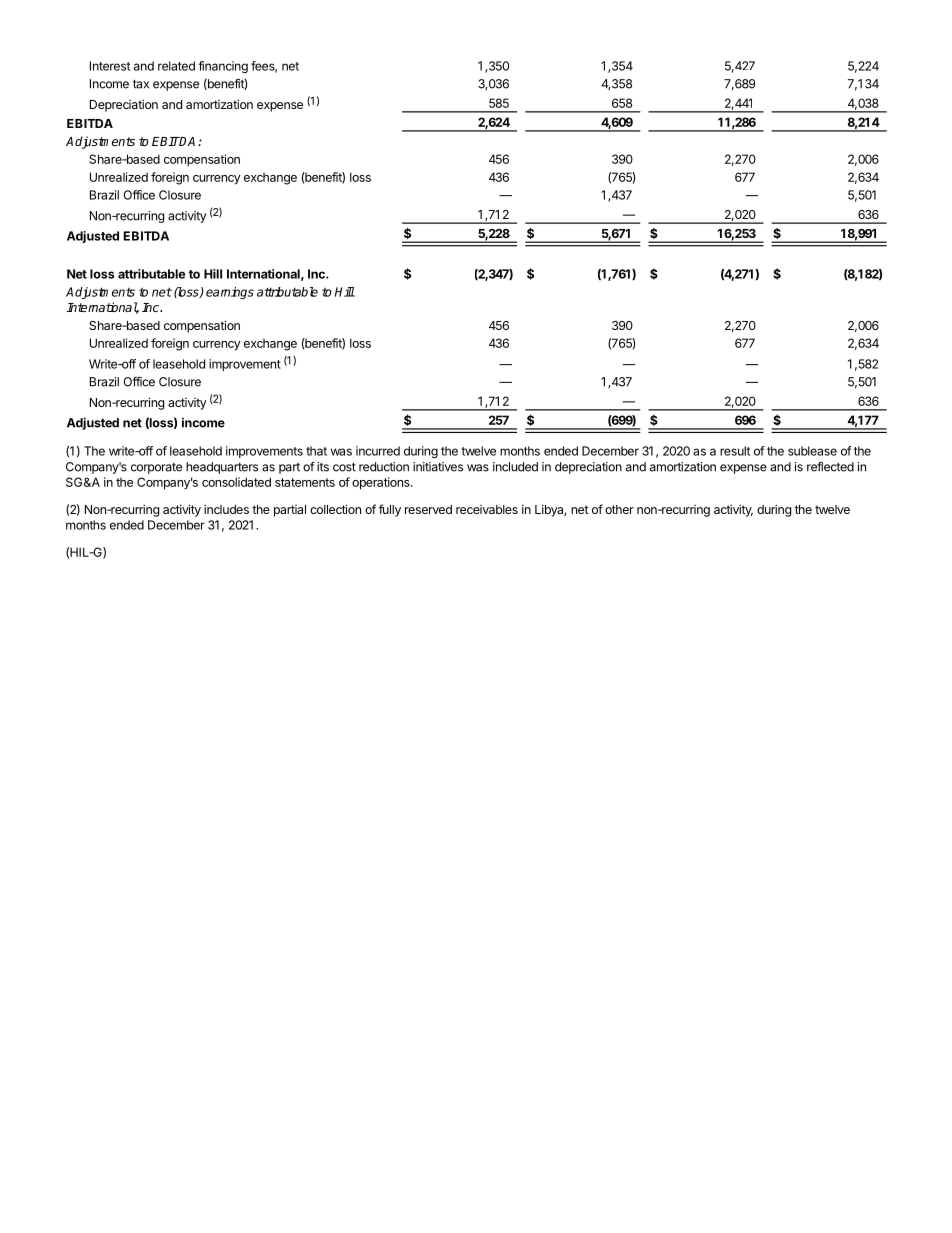  I want to click on headquarters, so click(222, 468).
